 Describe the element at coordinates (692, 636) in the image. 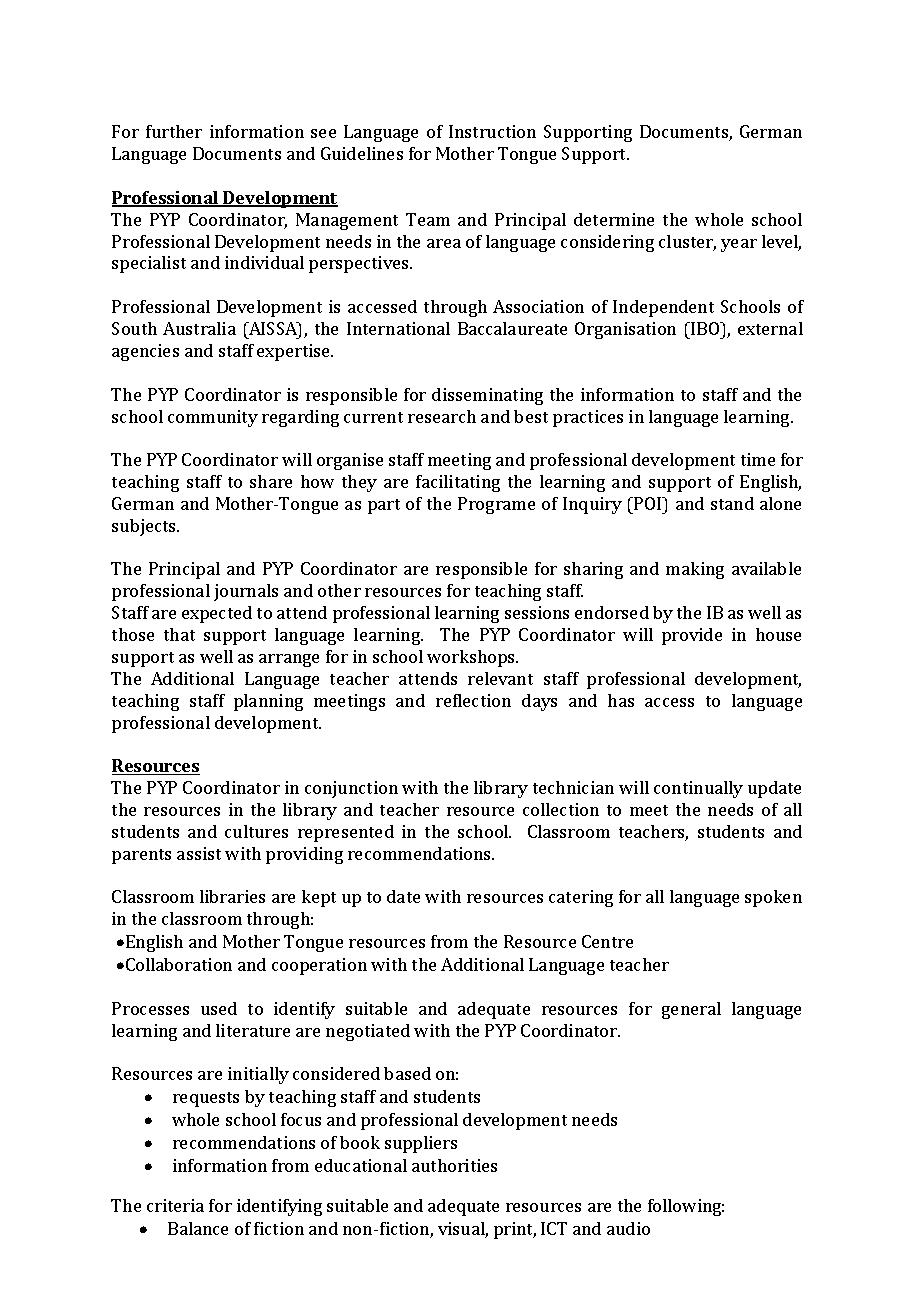

I see `provide` at that location.
